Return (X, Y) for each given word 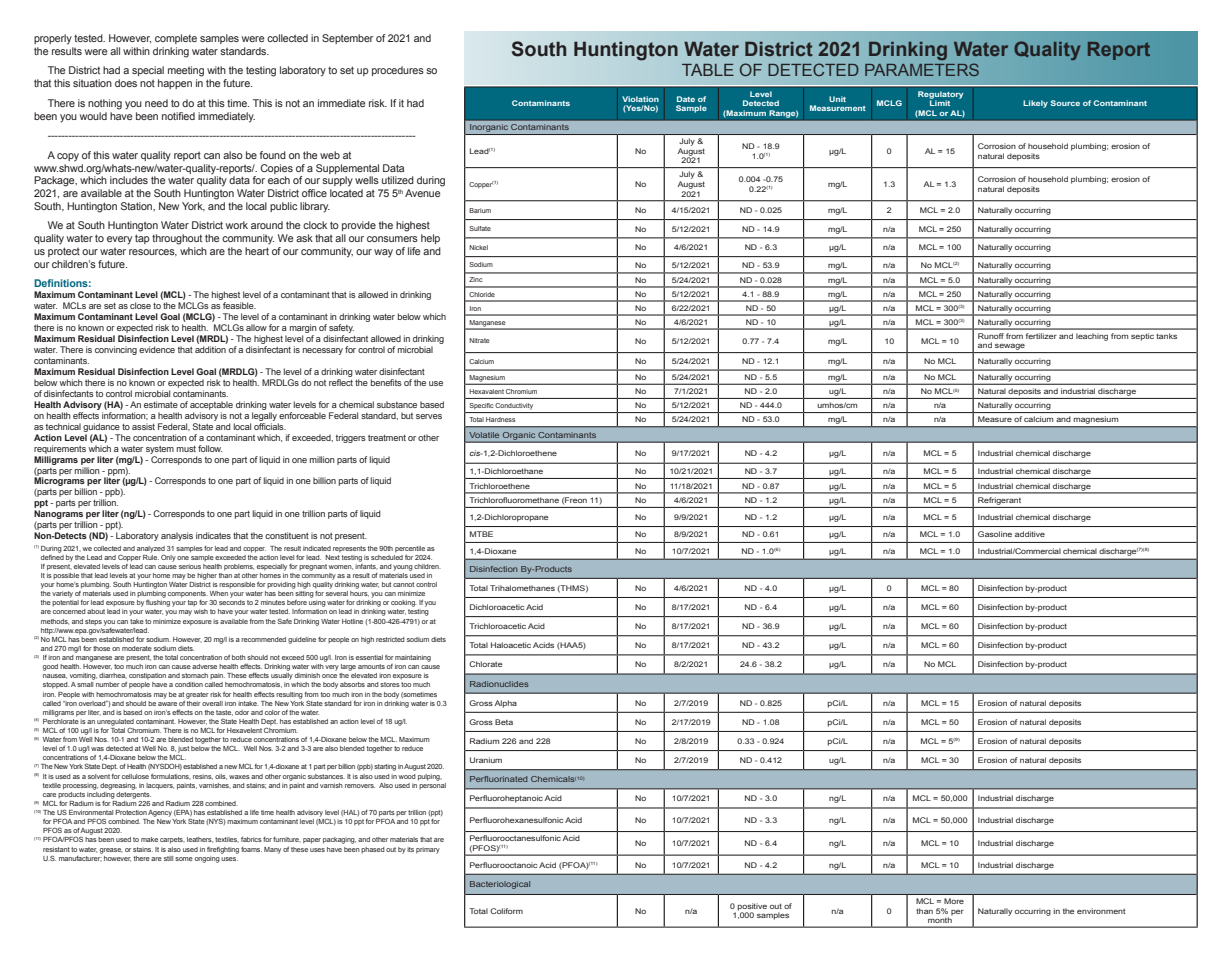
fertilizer (1041, 336)
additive (1030, 534)
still (168, 858)
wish (201, 611)
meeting (186, 71)
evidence (157, 349)
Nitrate (479, 340)
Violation (640, 99)
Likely (1035, 104)
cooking (404, 603)
